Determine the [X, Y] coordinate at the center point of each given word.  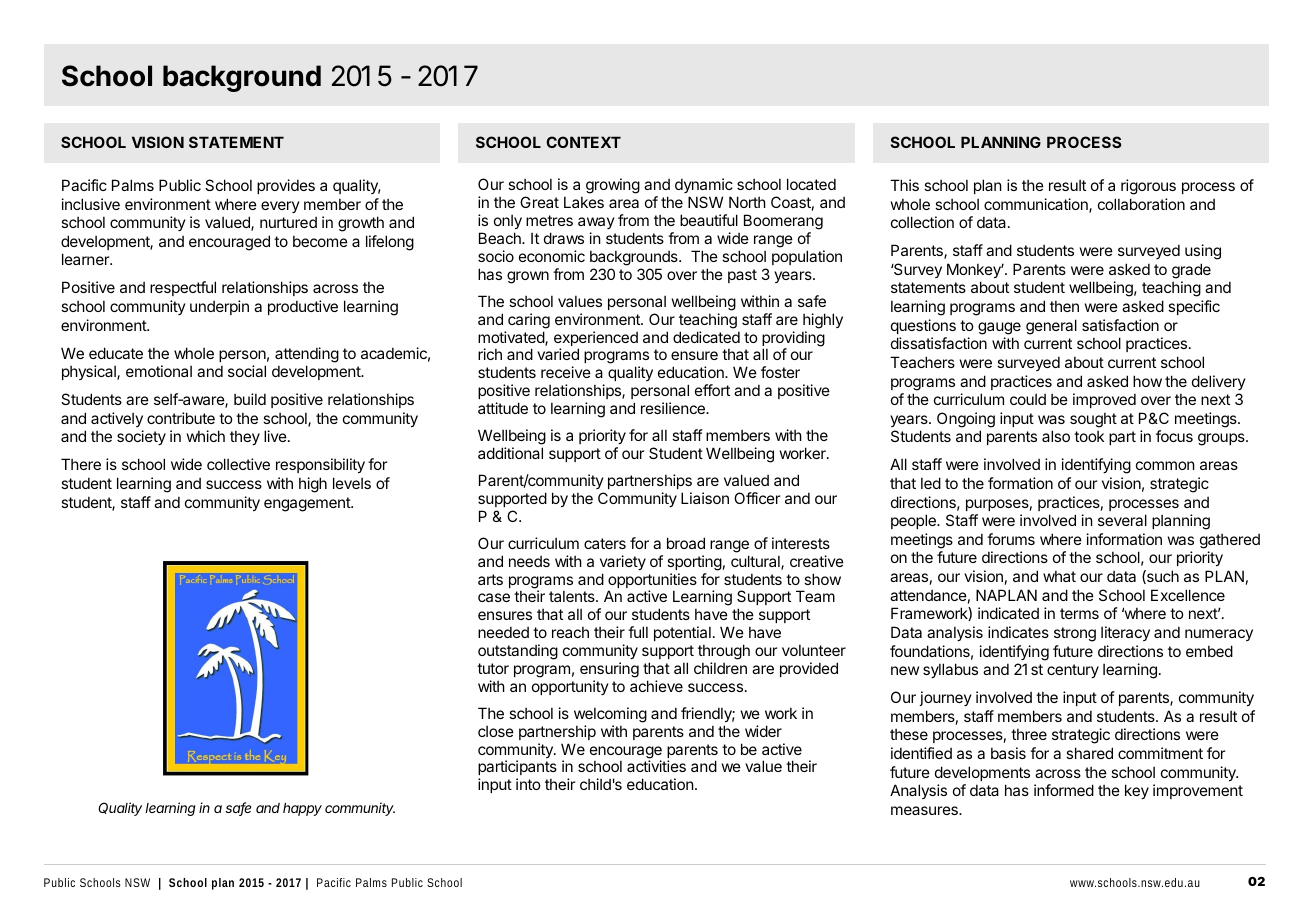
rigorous [1148, 187]
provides [286, 186]
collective [238, 464]
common [1165, 465]
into [528, 784]
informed [1064, 790]
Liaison [705, 498]
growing [613, 186]
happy [302, 809]
